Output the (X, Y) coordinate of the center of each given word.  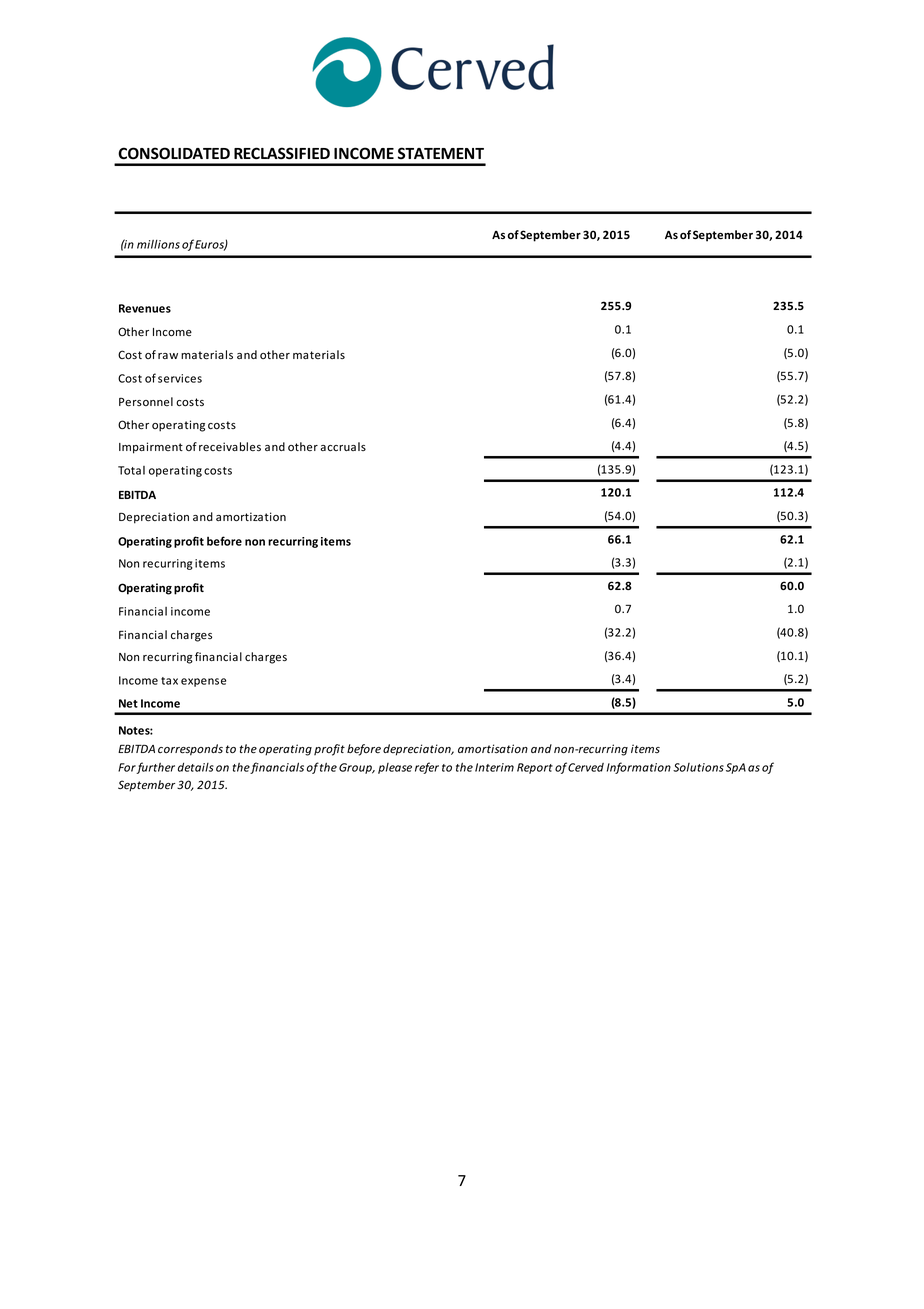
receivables (230, 447)
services (180, 378)
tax (169, 681)
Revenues (145, 308)
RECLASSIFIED (282, 153)
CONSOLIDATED (174, 153)
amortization (251, 516)
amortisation (493, 749)
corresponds (190, 750)
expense (203, 682)
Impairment (151, 448)
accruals (343, 446)
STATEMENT (441, 153)
